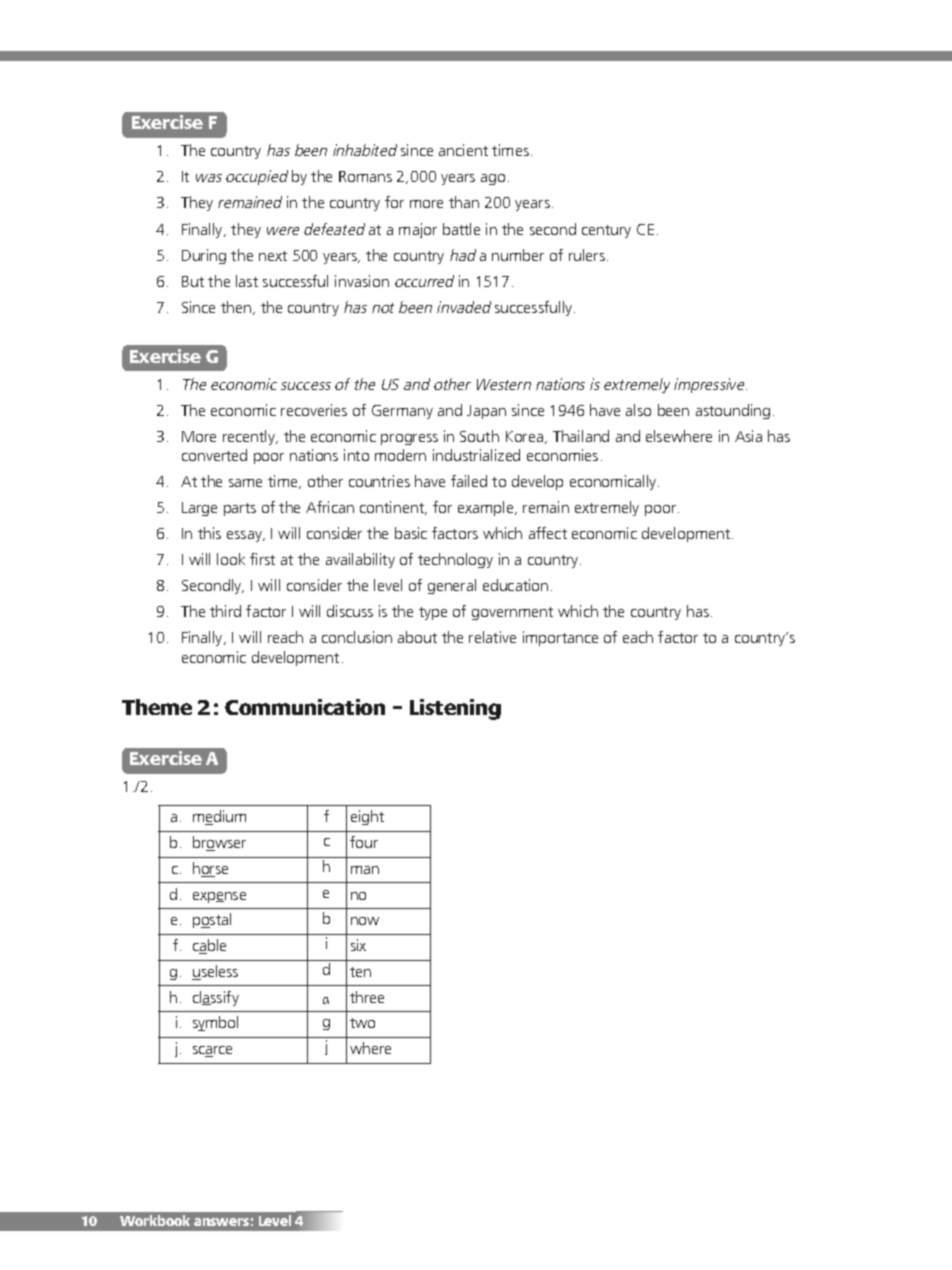 This document has height=1270, width=952. What do you see at coordinates (455, 709) in the document?
I see `Listening` at bounding box center [455, 709].
